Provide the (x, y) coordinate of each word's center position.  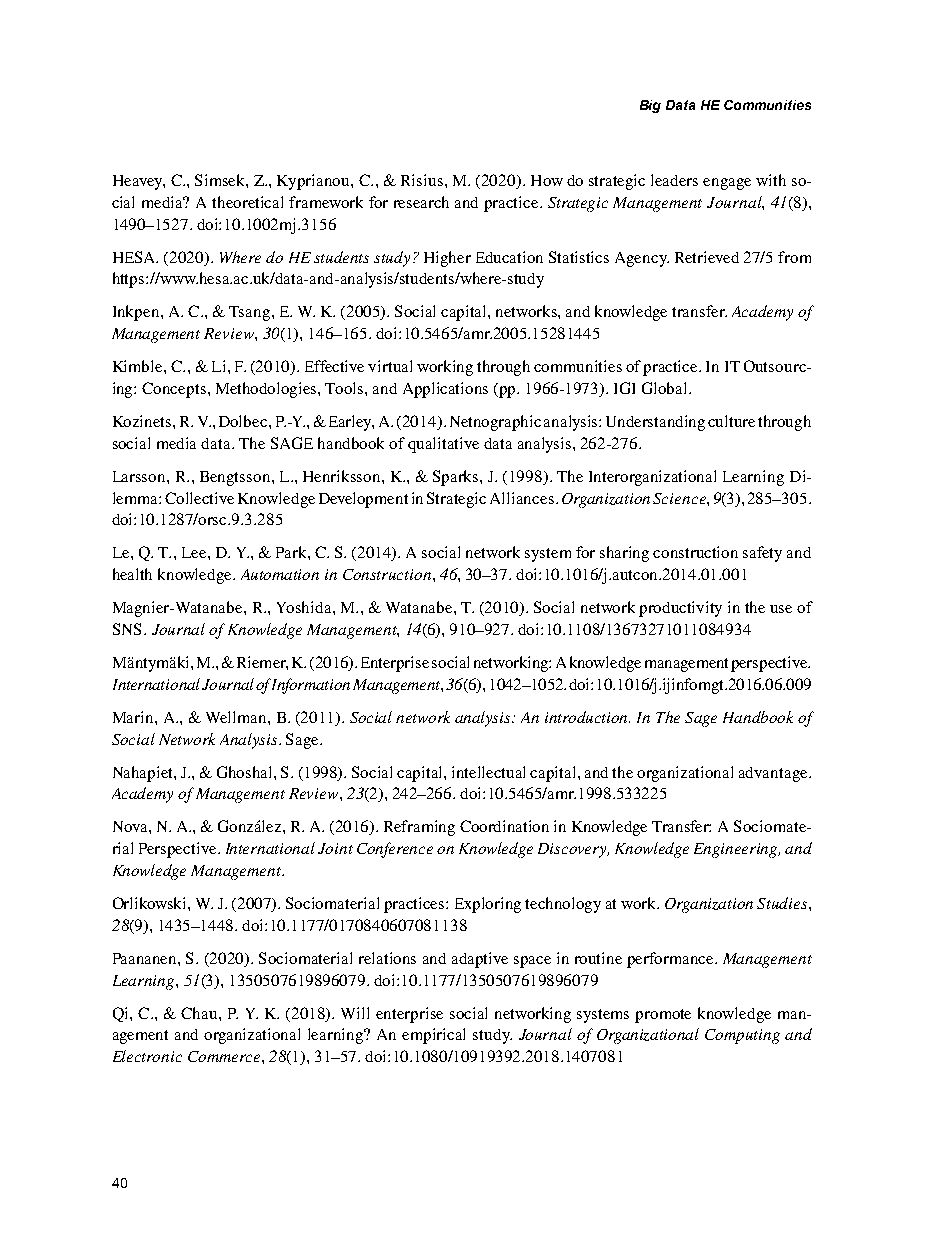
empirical (433, 1036)
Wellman (237, 717)
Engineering (737, 850)
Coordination (504, 826)
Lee (195, 552)
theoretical (247, 202)
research (421, 202)
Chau (200, 1013)
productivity (680, 609)
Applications (445, 390)
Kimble (139, 366)
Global (666, 388)
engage (727, 184)
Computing (742, 1036)
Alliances (522, 498)
